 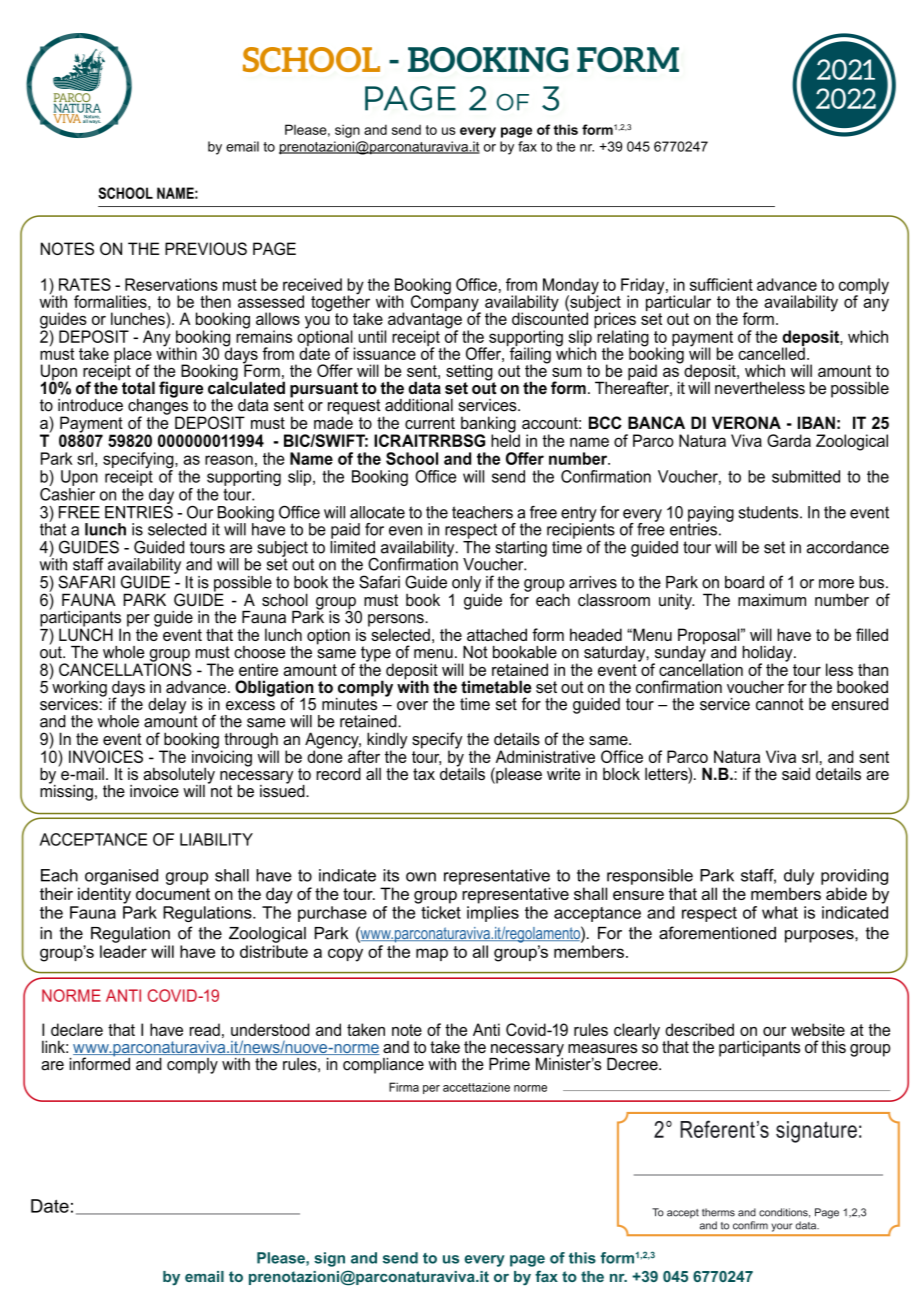 I want to click on maximum, so click(x=772, y=599).
